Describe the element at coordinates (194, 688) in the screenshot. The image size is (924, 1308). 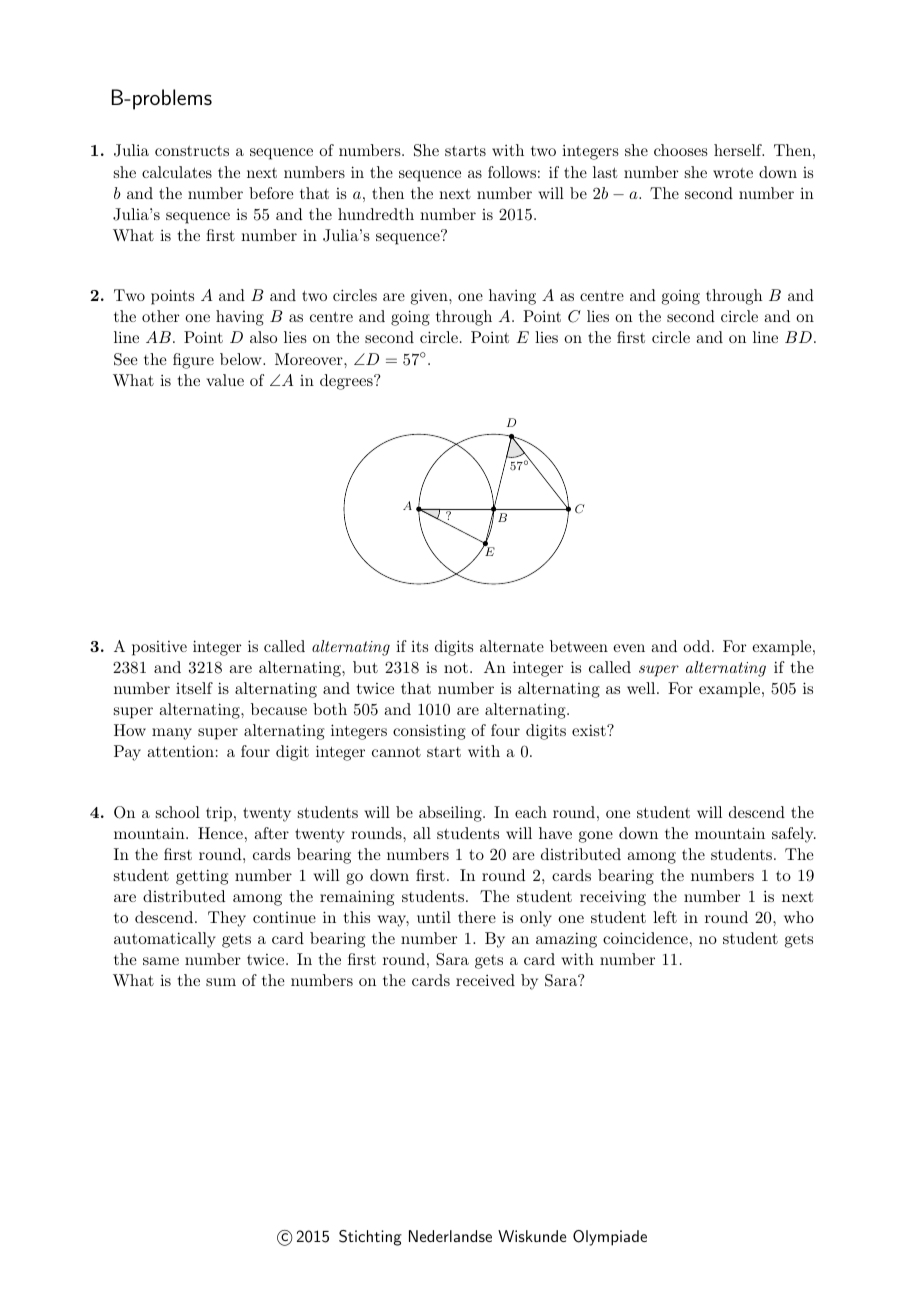
I see `itself` at that location.
